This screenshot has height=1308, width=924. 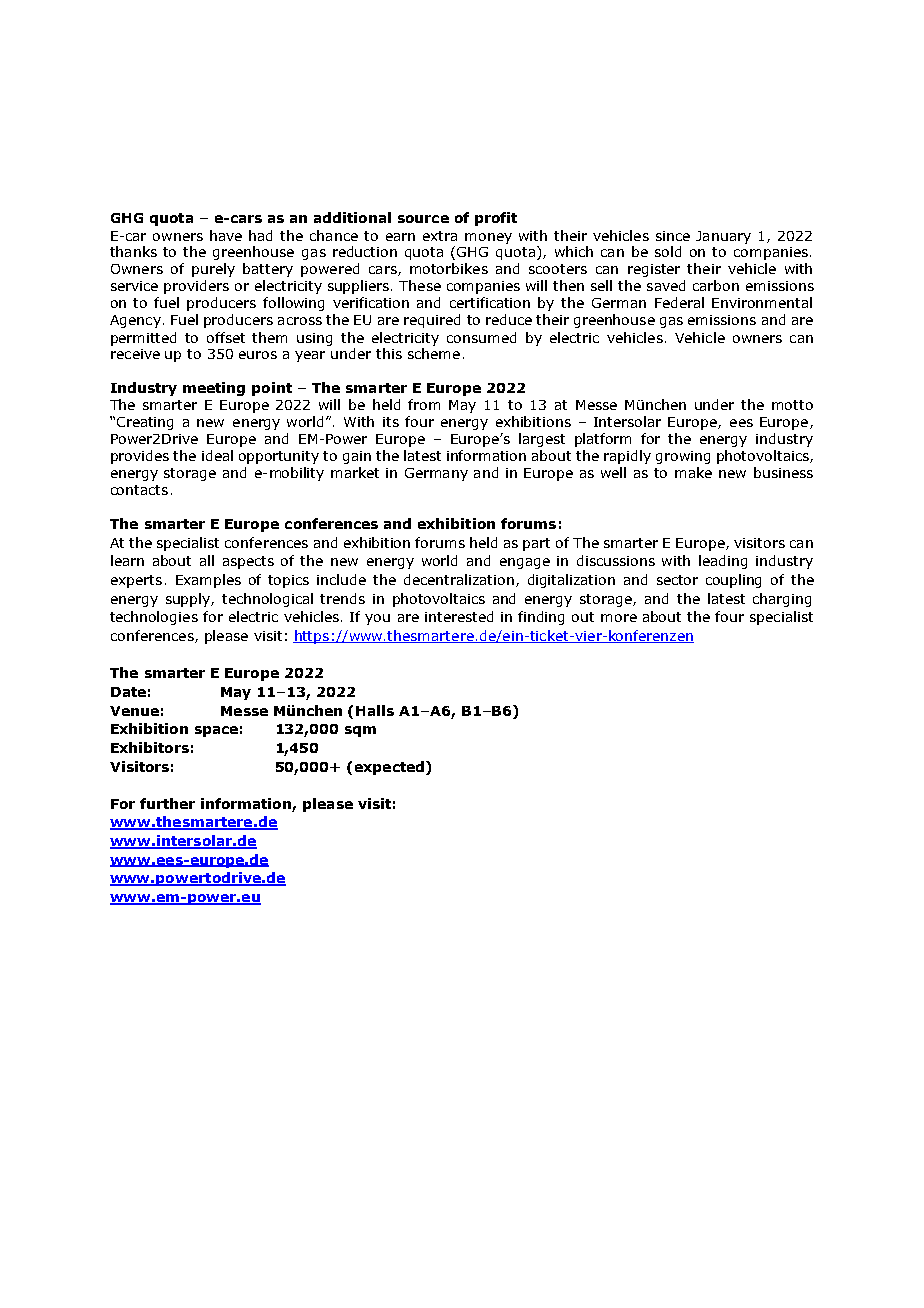 What do you see at coordinates (723, 237) in the screenshot?
I see `January` at bounding box center [723, 237].
